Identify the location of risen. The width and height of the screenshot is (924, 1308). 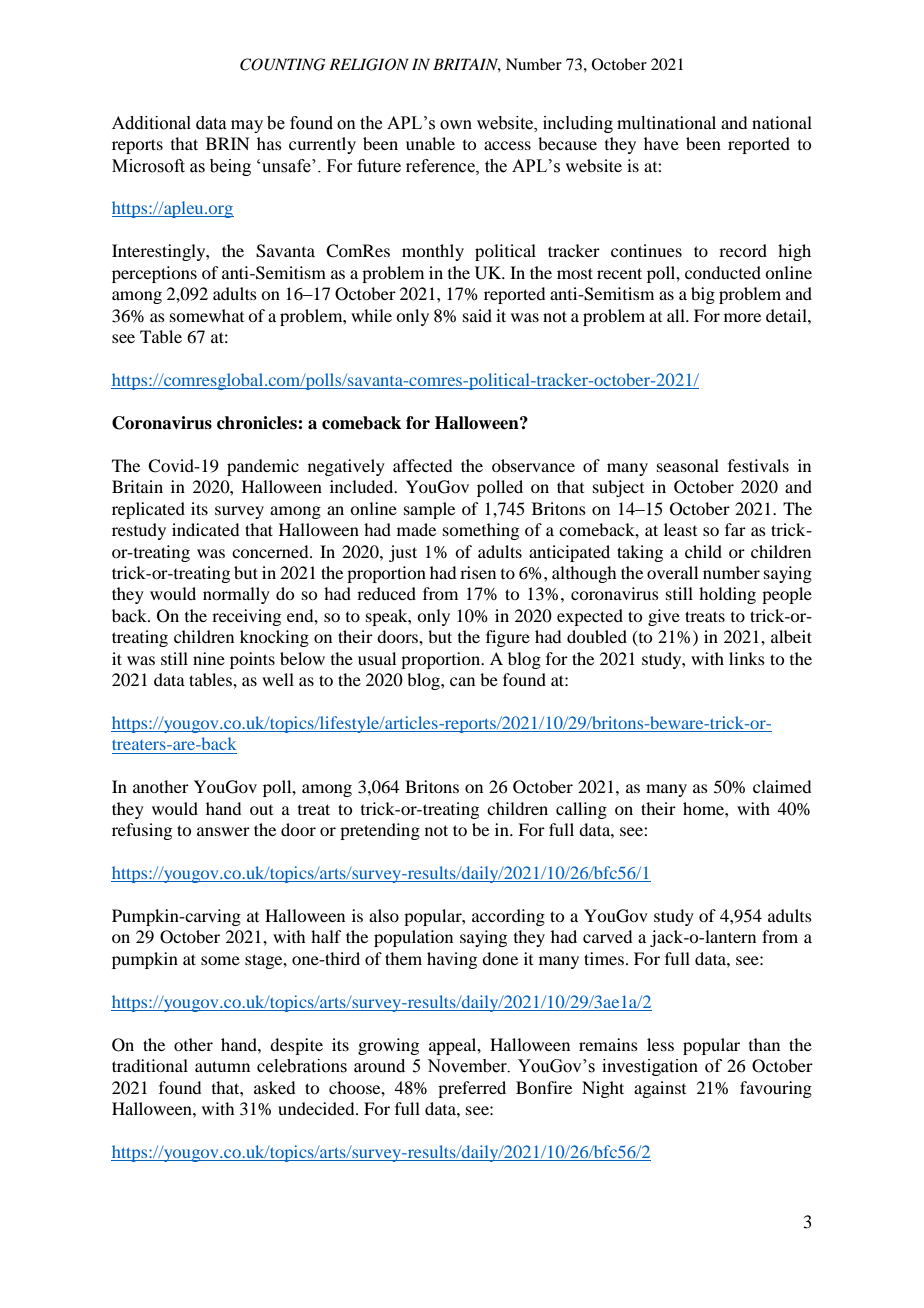
(478, 572).
